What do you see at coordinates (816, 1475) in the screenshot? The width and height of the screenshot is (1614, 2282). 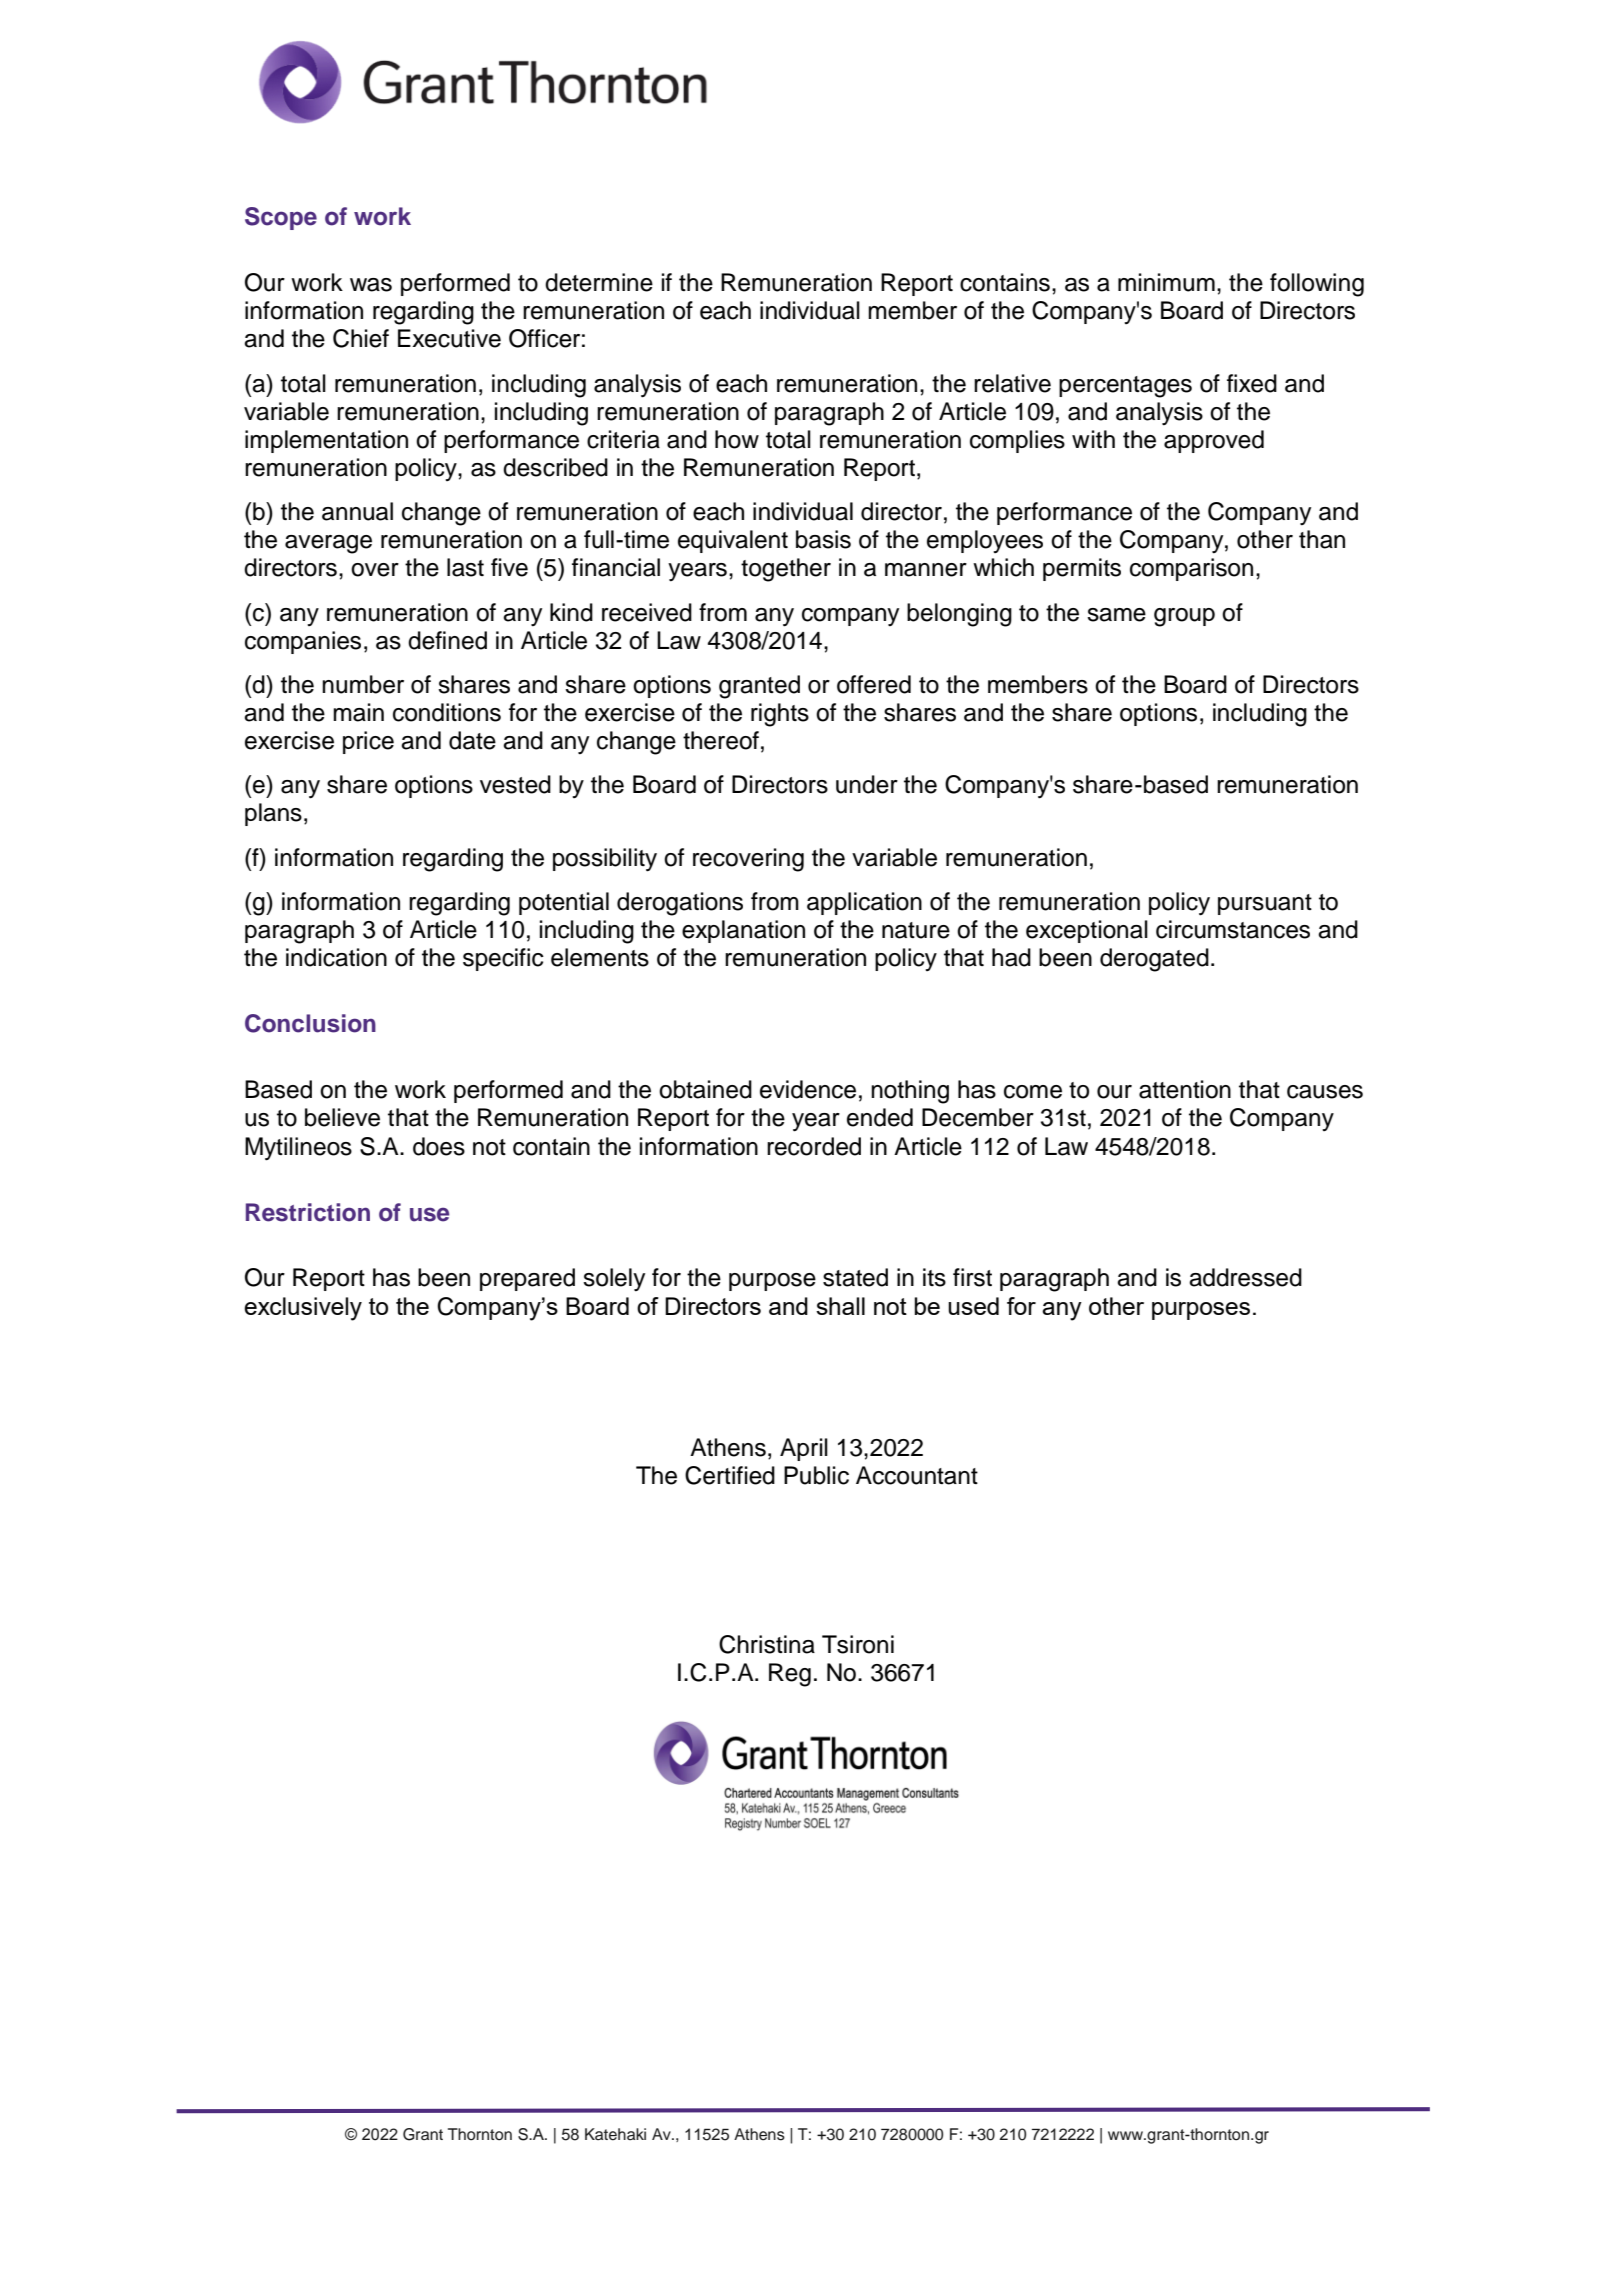 I see `Public` at bounding box center [816, 1475].
